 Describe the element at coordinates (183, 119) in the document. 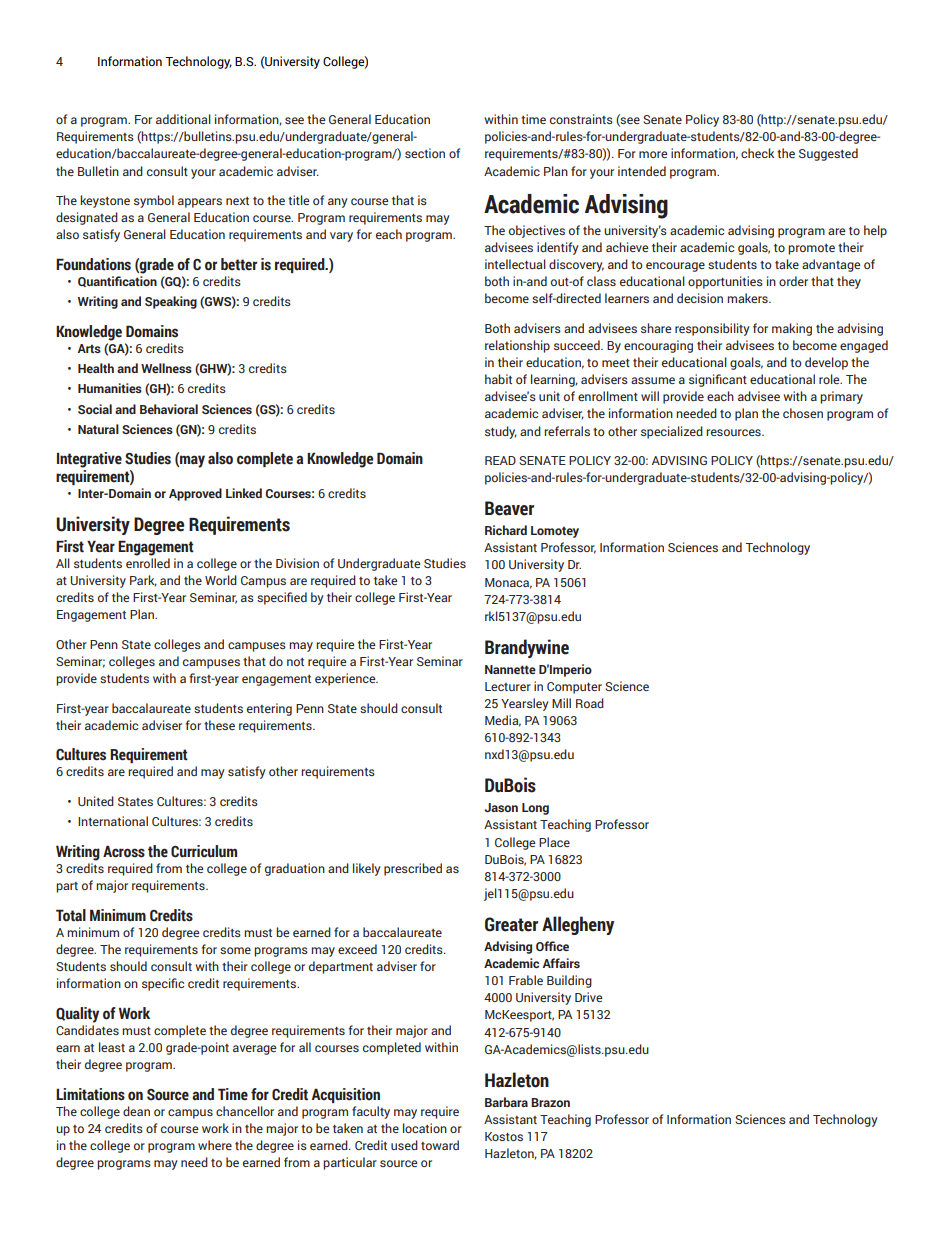

I see `additional` at that location.
